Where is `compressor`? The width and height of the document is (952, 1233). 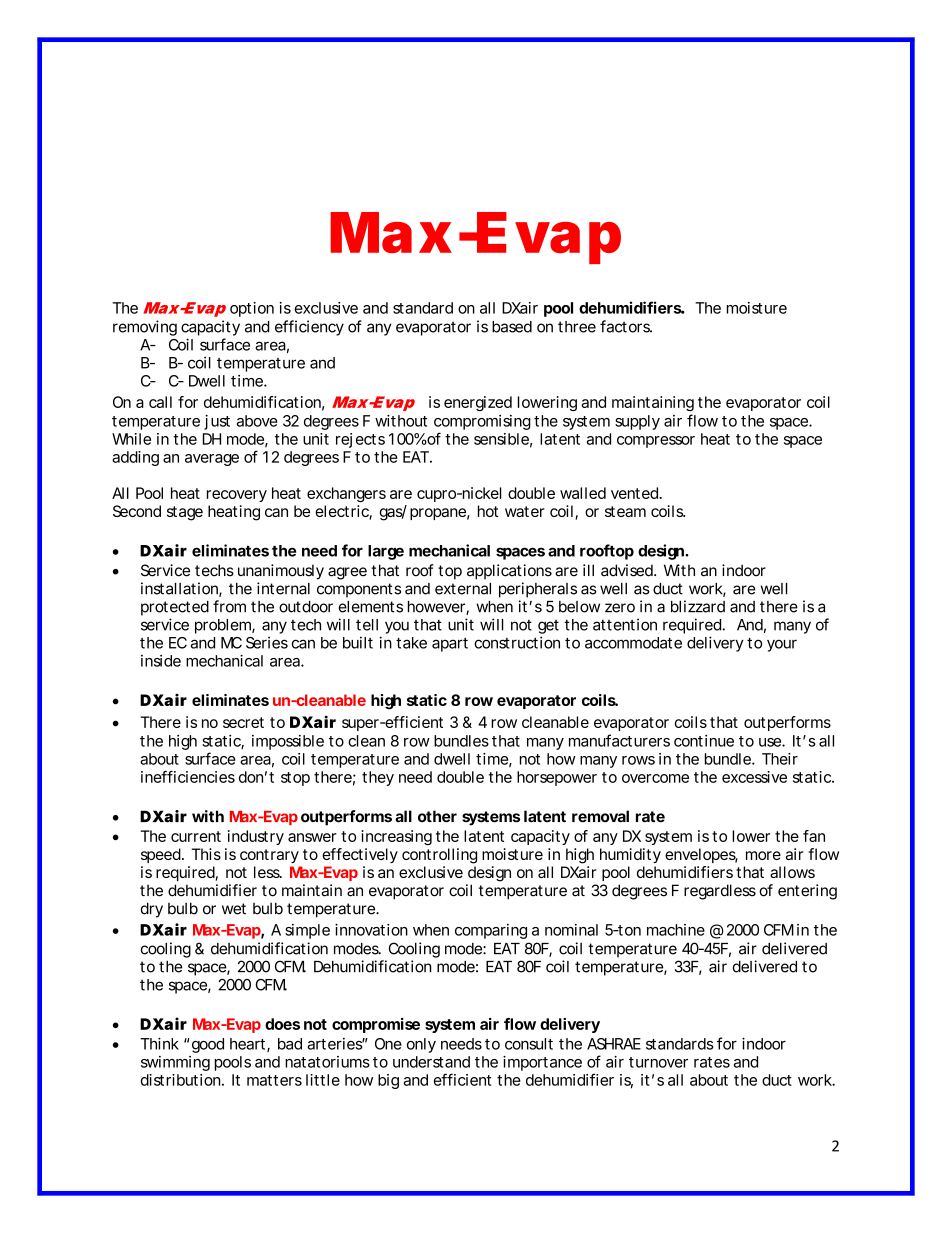 compressor is located at coordinates (656, 442).
